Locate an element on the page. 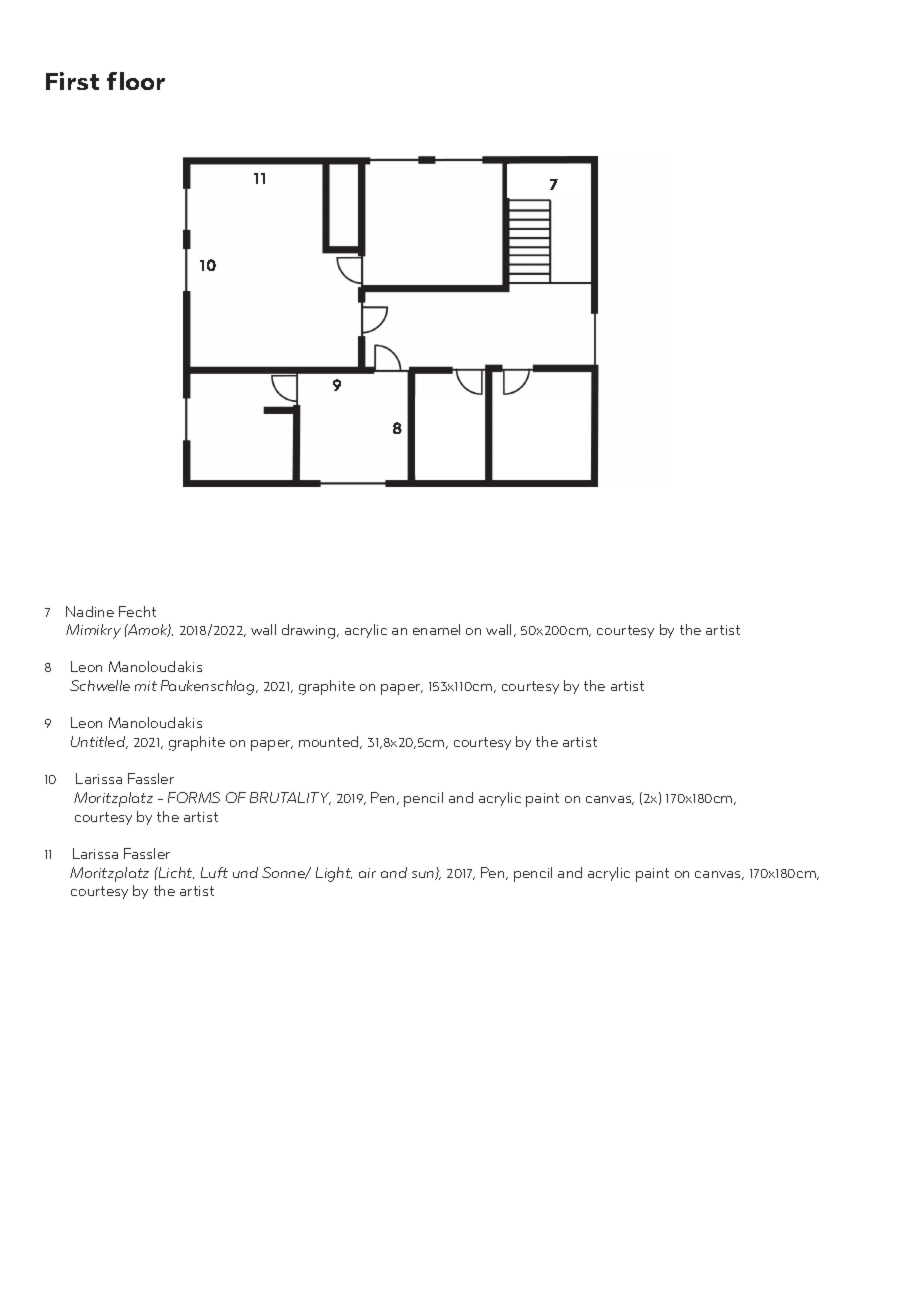  und is located at coordinates (245, 872).
